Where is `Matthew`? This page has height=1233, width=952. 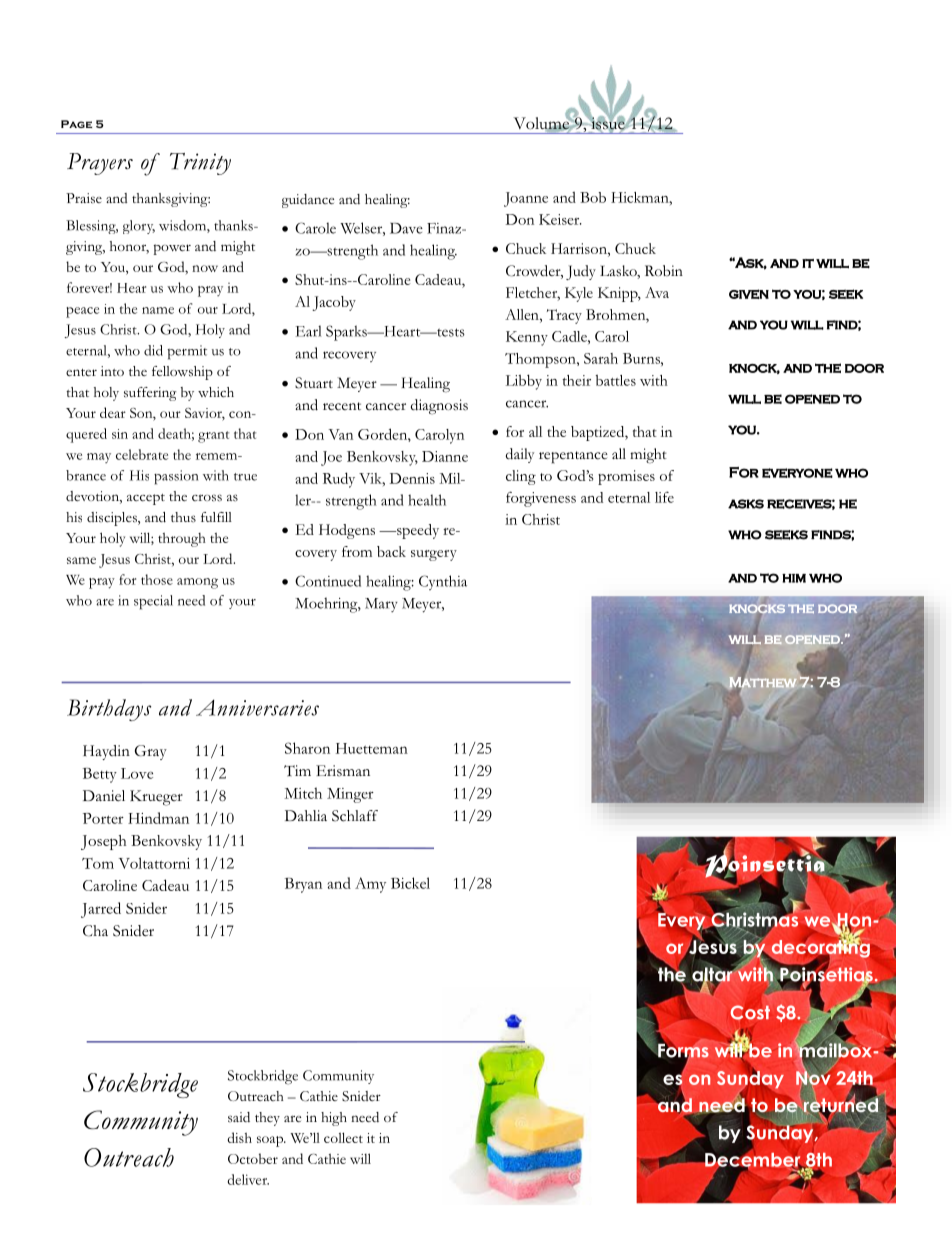 Matthew is located at coordinates (763, 682).
